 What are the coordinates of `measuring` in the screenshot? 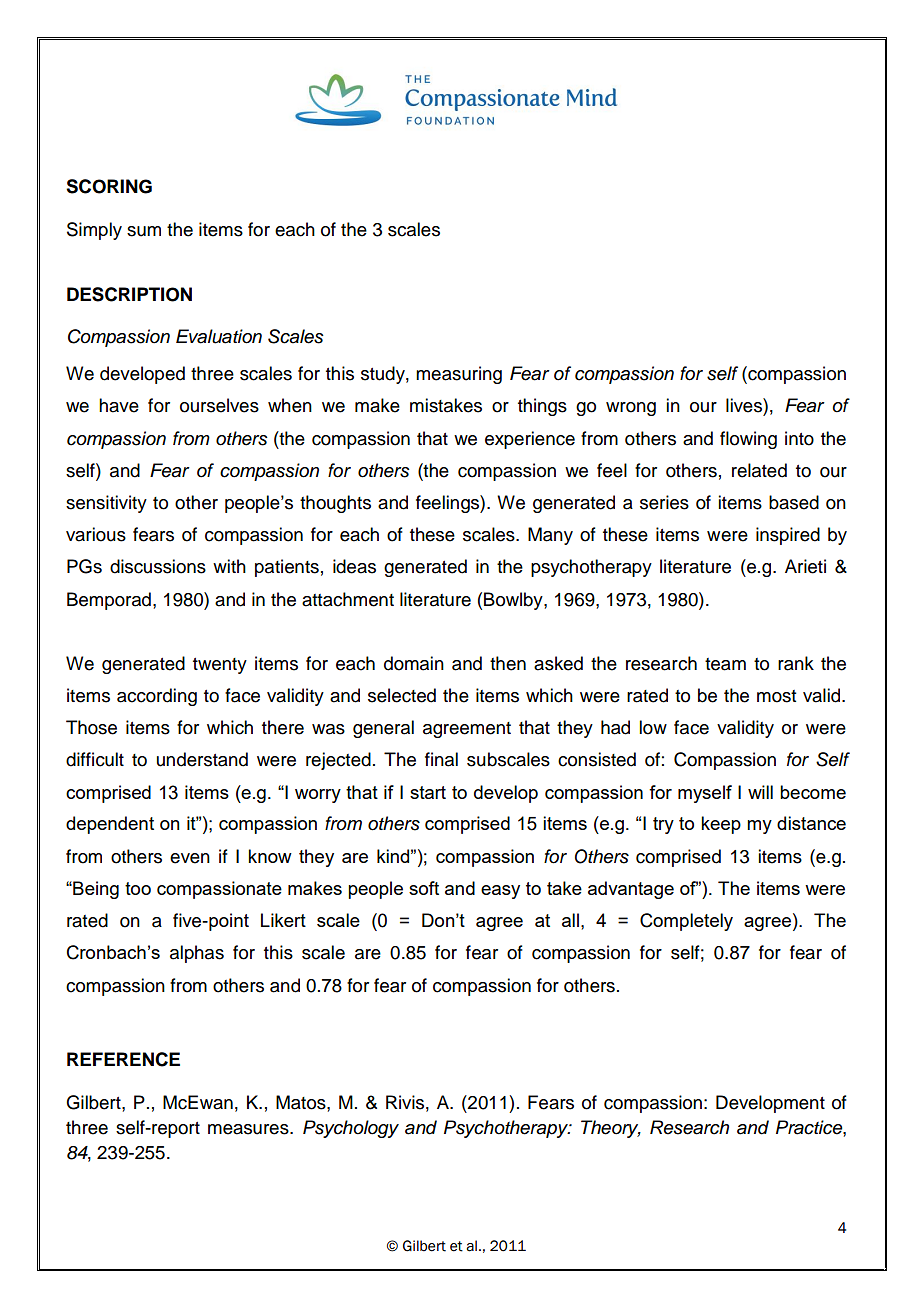 It's located at (459, 375).
